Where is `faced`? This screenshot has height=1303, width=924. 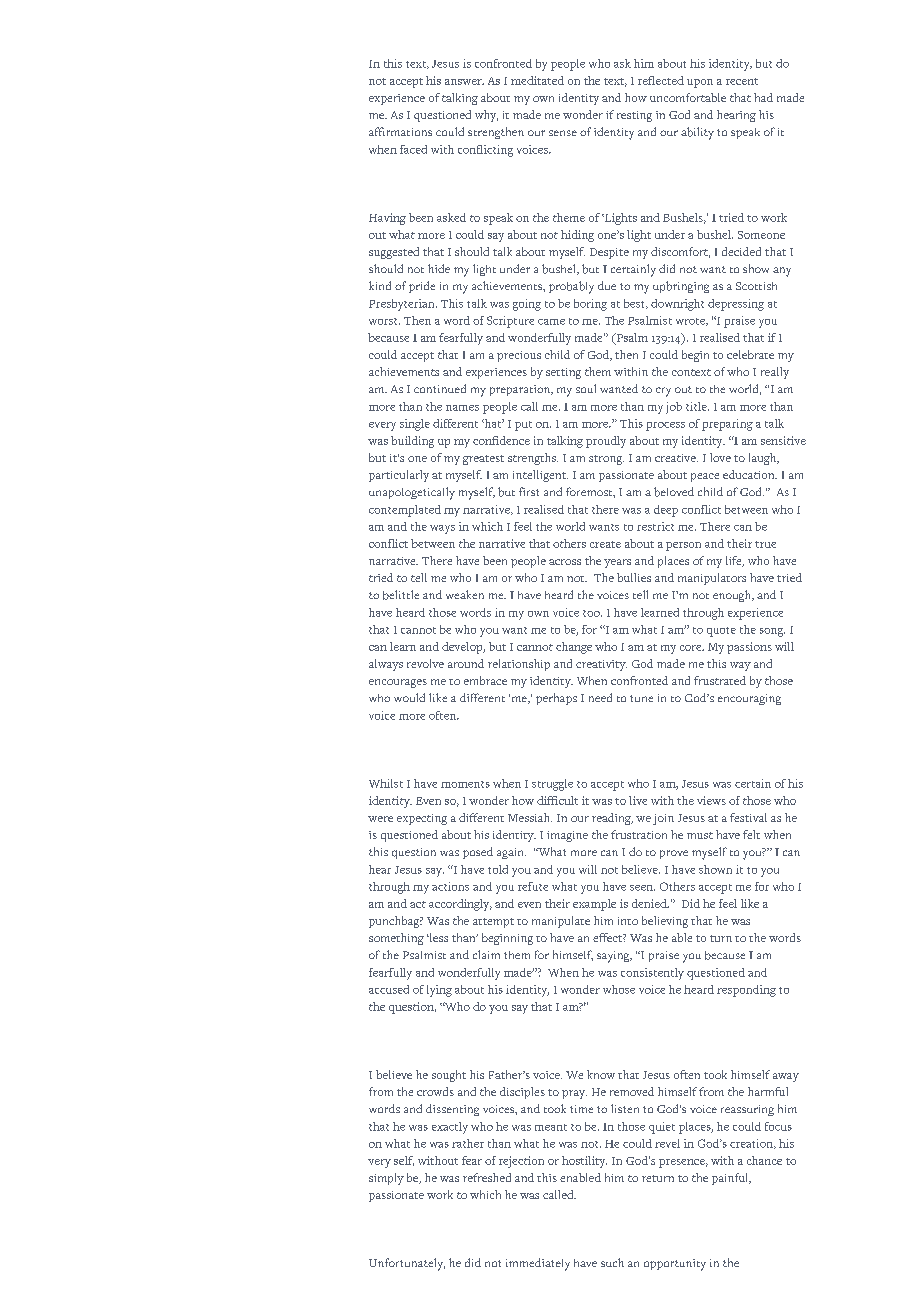 faced is located at coordinates (413, 149).
